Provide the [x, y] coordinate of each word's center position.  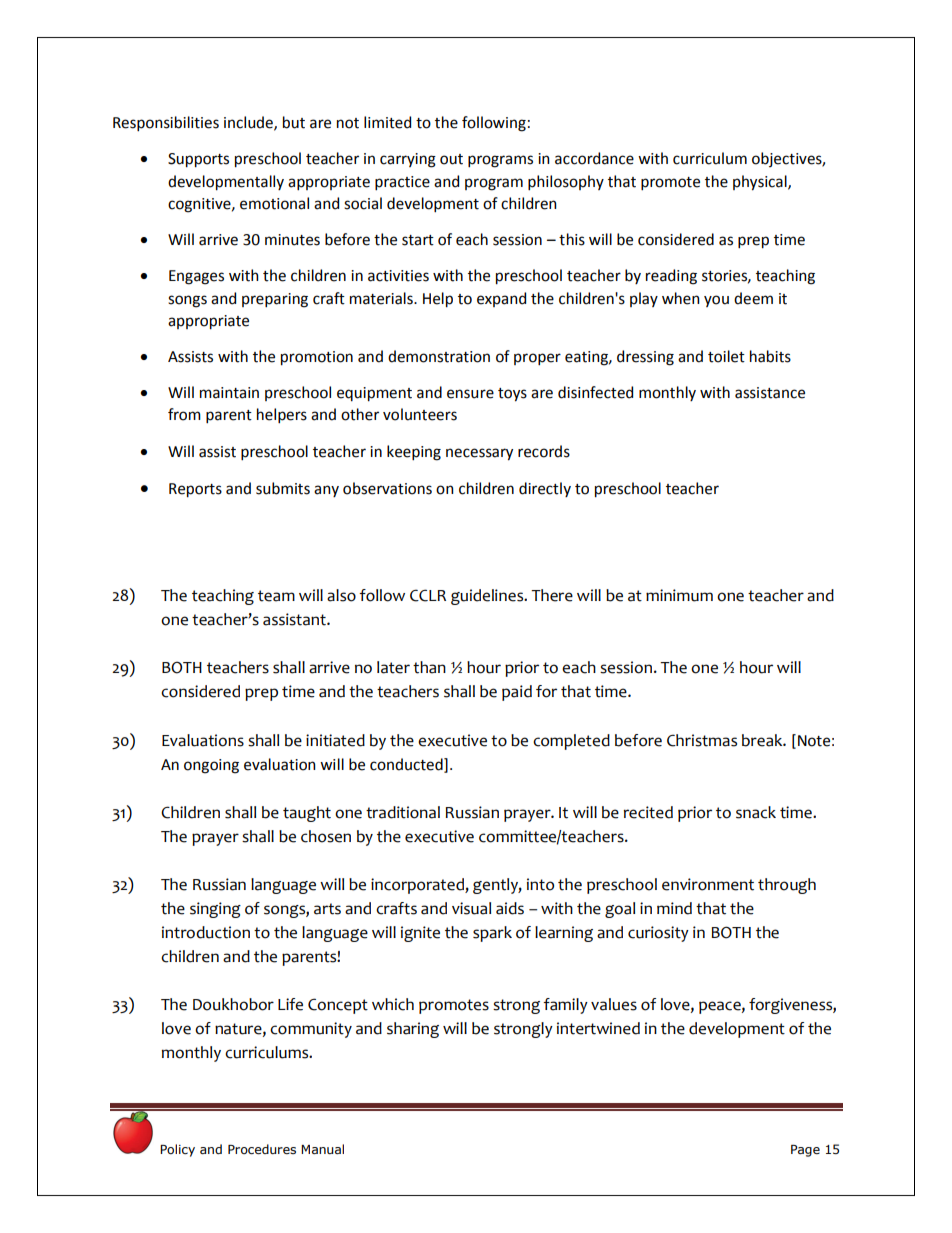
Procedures [262, 1149]
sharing [413, 1030]
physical [761, 183]
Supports [198, 160]
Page [805, 1151]
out [451, 159]
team [276, 596]
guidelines [488, 597]
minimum [679, 595]
